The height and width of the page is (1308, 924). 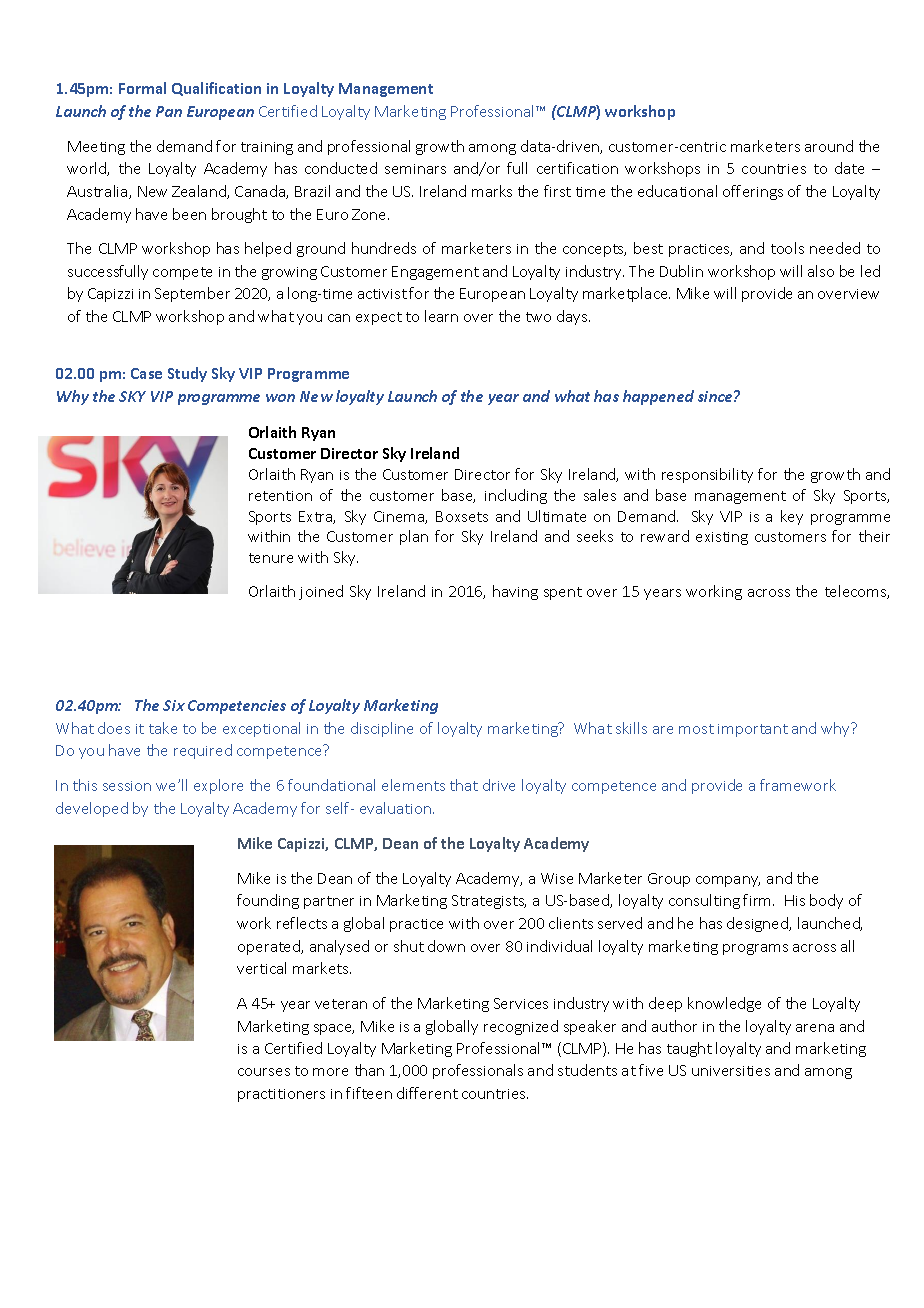 I want to click on happened, so click(x=658, y=397).
